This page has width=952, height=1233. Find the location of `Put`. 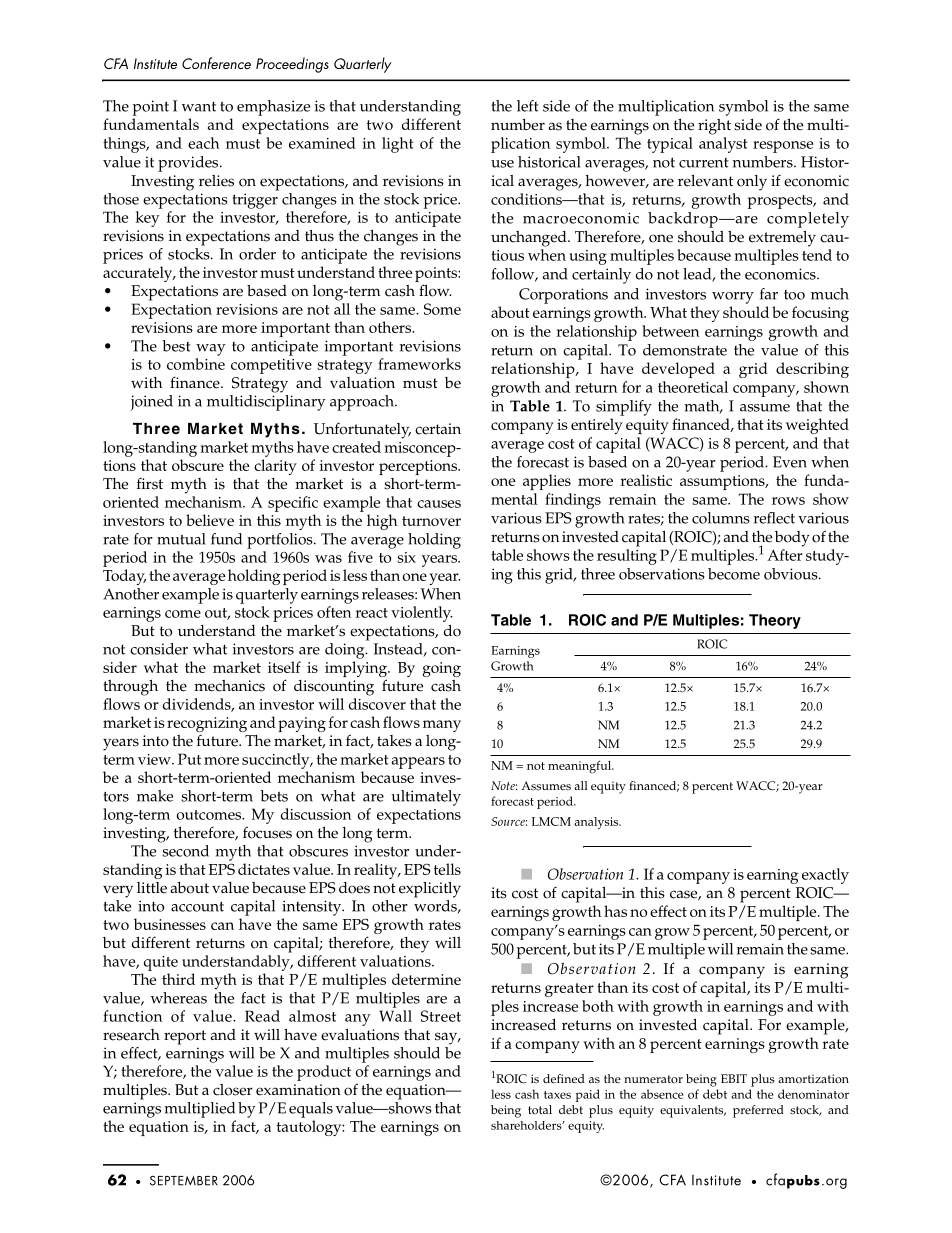

Put is located at coordinates (189, 759).
